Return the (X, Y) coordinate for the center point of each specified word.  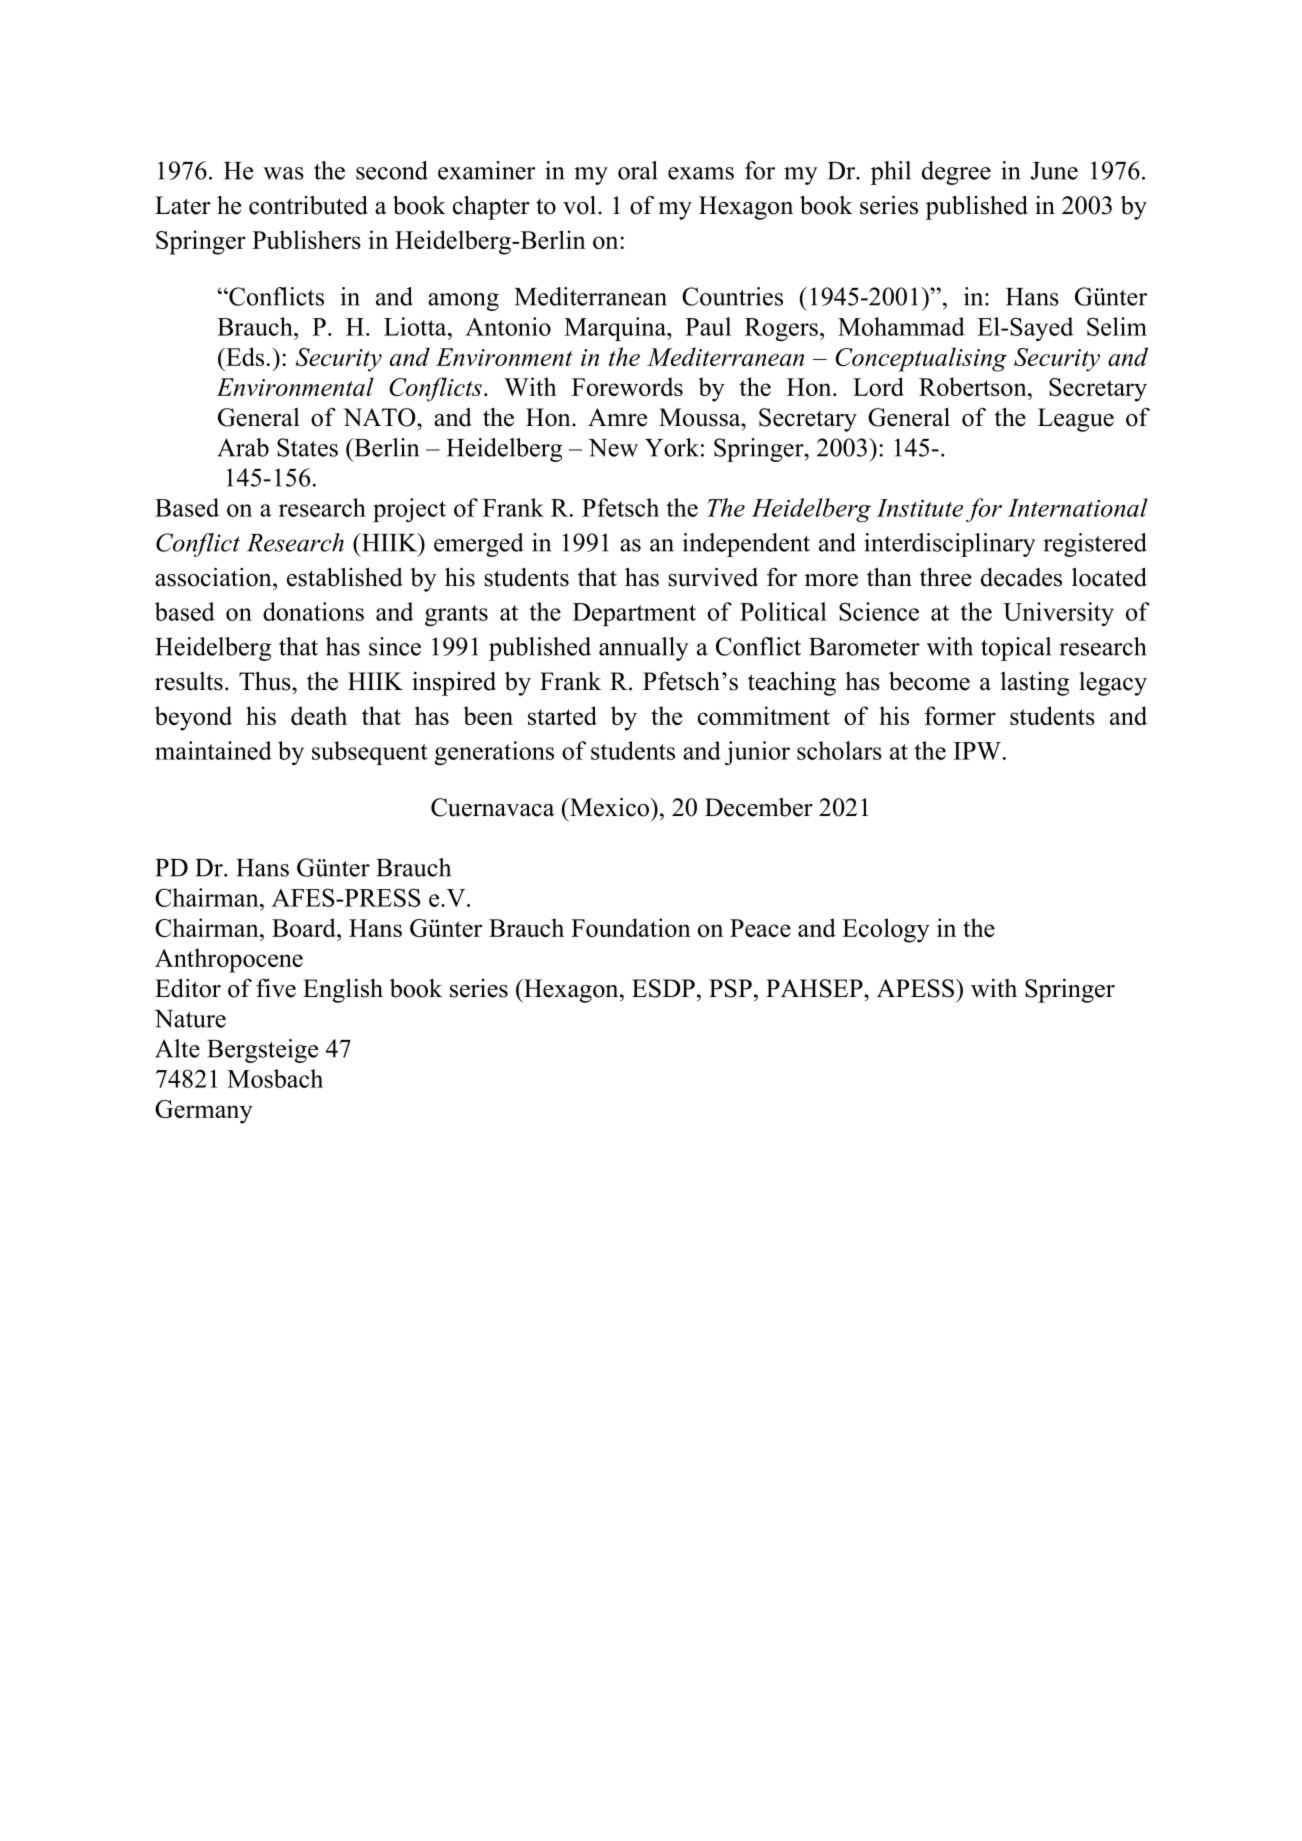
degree (956, 173)
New (613, 448)
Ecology (886, 930)
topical (1016, 649)
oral (637, 170)
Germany (204, 1112)
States (307, 447)
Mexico (610, 807)
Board (305, 927)
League (1076, 420)
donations (313, 611)
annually (644, 649)
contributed (308, 205)
